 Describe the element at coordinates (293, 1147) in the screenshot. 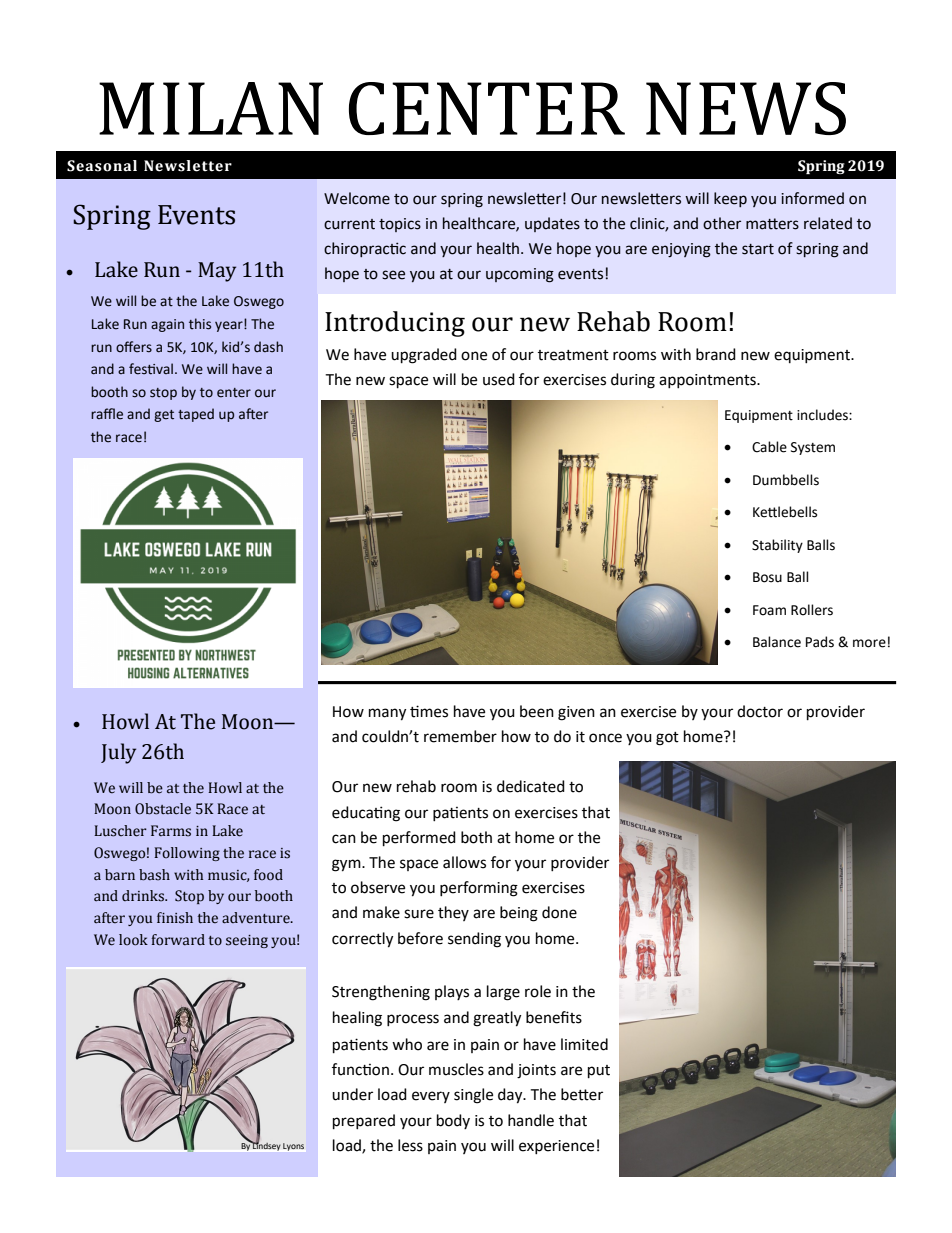

I see `Lyons` at that location.
